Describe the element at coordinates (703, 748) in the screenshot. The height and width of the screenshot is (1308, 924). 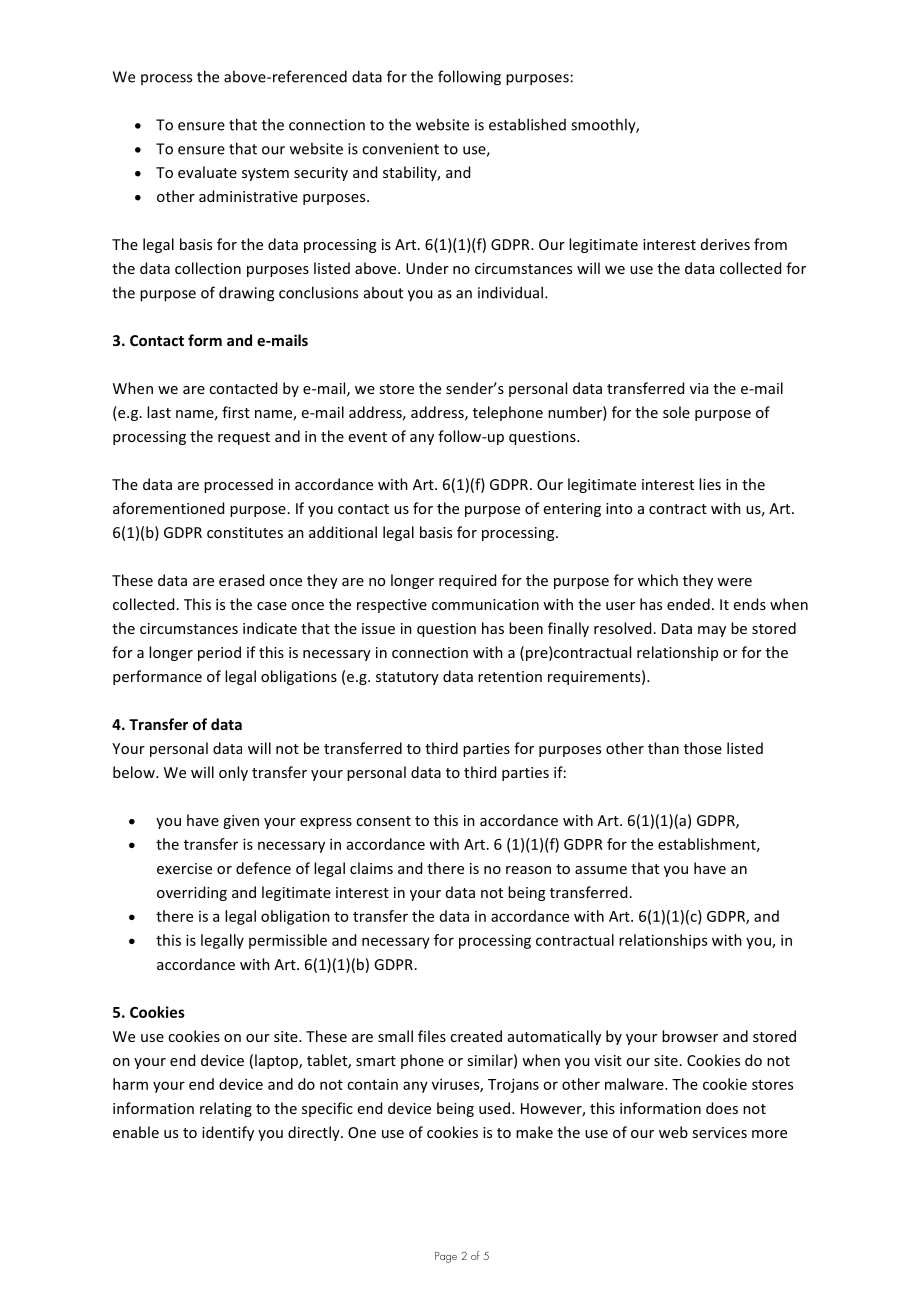
I see `those` at that location.
